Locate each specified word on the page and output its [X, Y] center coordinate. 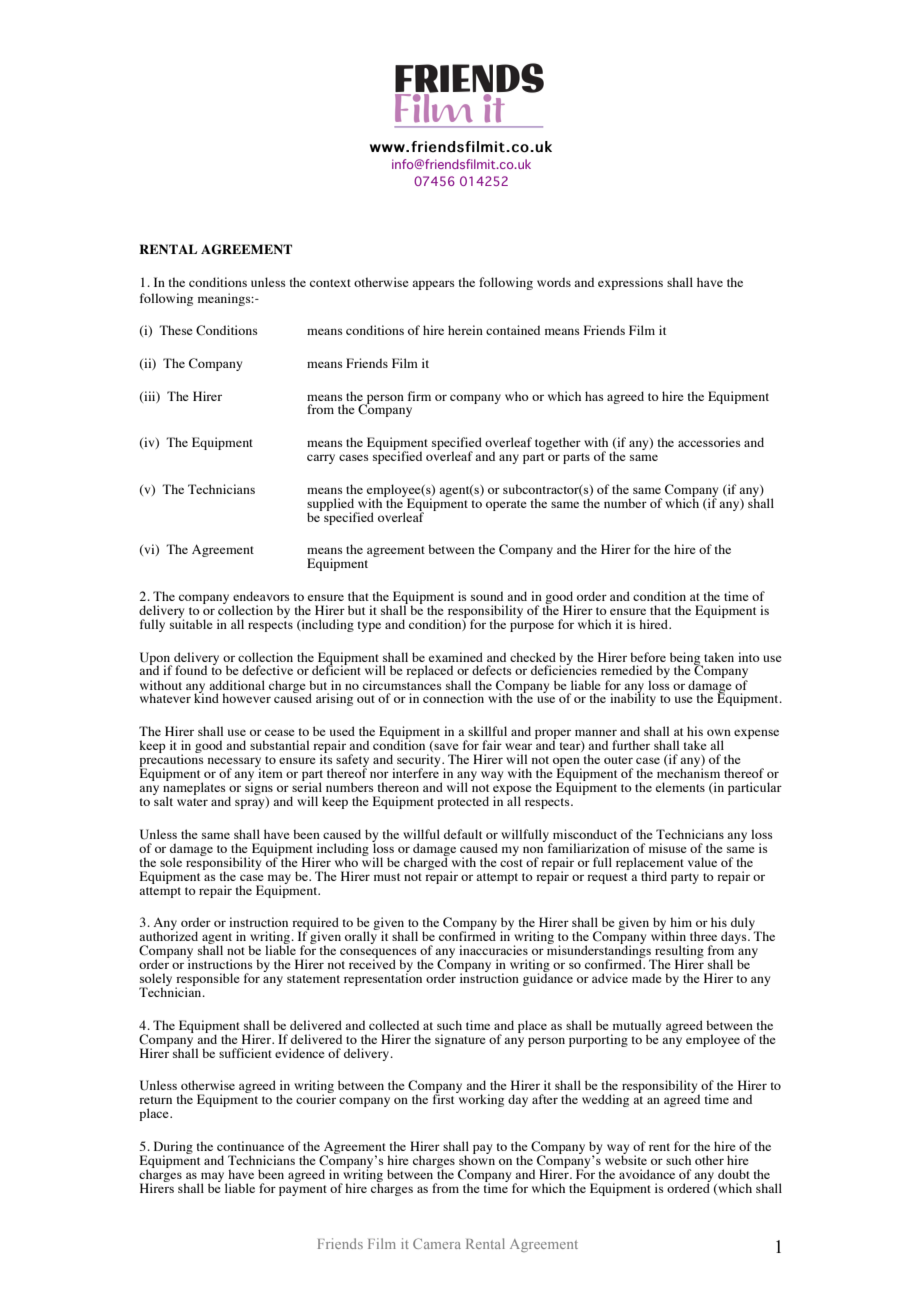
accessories [709, 442]
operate [506, 505]
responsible [207, 981]
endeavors [261, 596]
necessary [234, 763]
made [647, 978]
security [420, 762]
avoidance [647, 1174]
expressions [630, 283]
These [176, 330]
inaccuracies [493, 950]
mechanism [688, 772]
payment [303, 1190]
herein [465, 330]
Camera [437, 1243]
